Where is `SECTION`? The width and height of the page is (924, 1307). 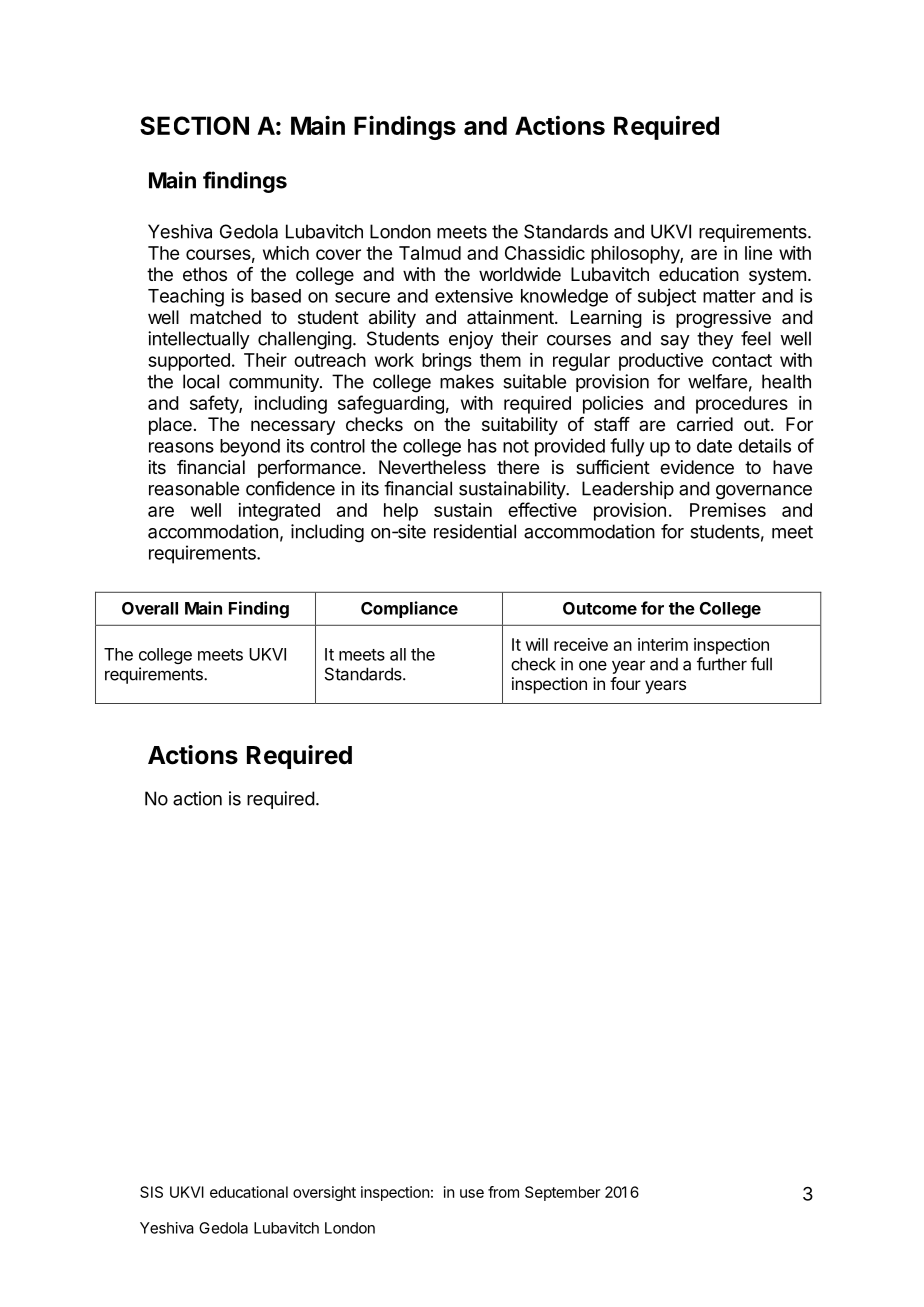
SECTION is located at coordinates (194, 125).
